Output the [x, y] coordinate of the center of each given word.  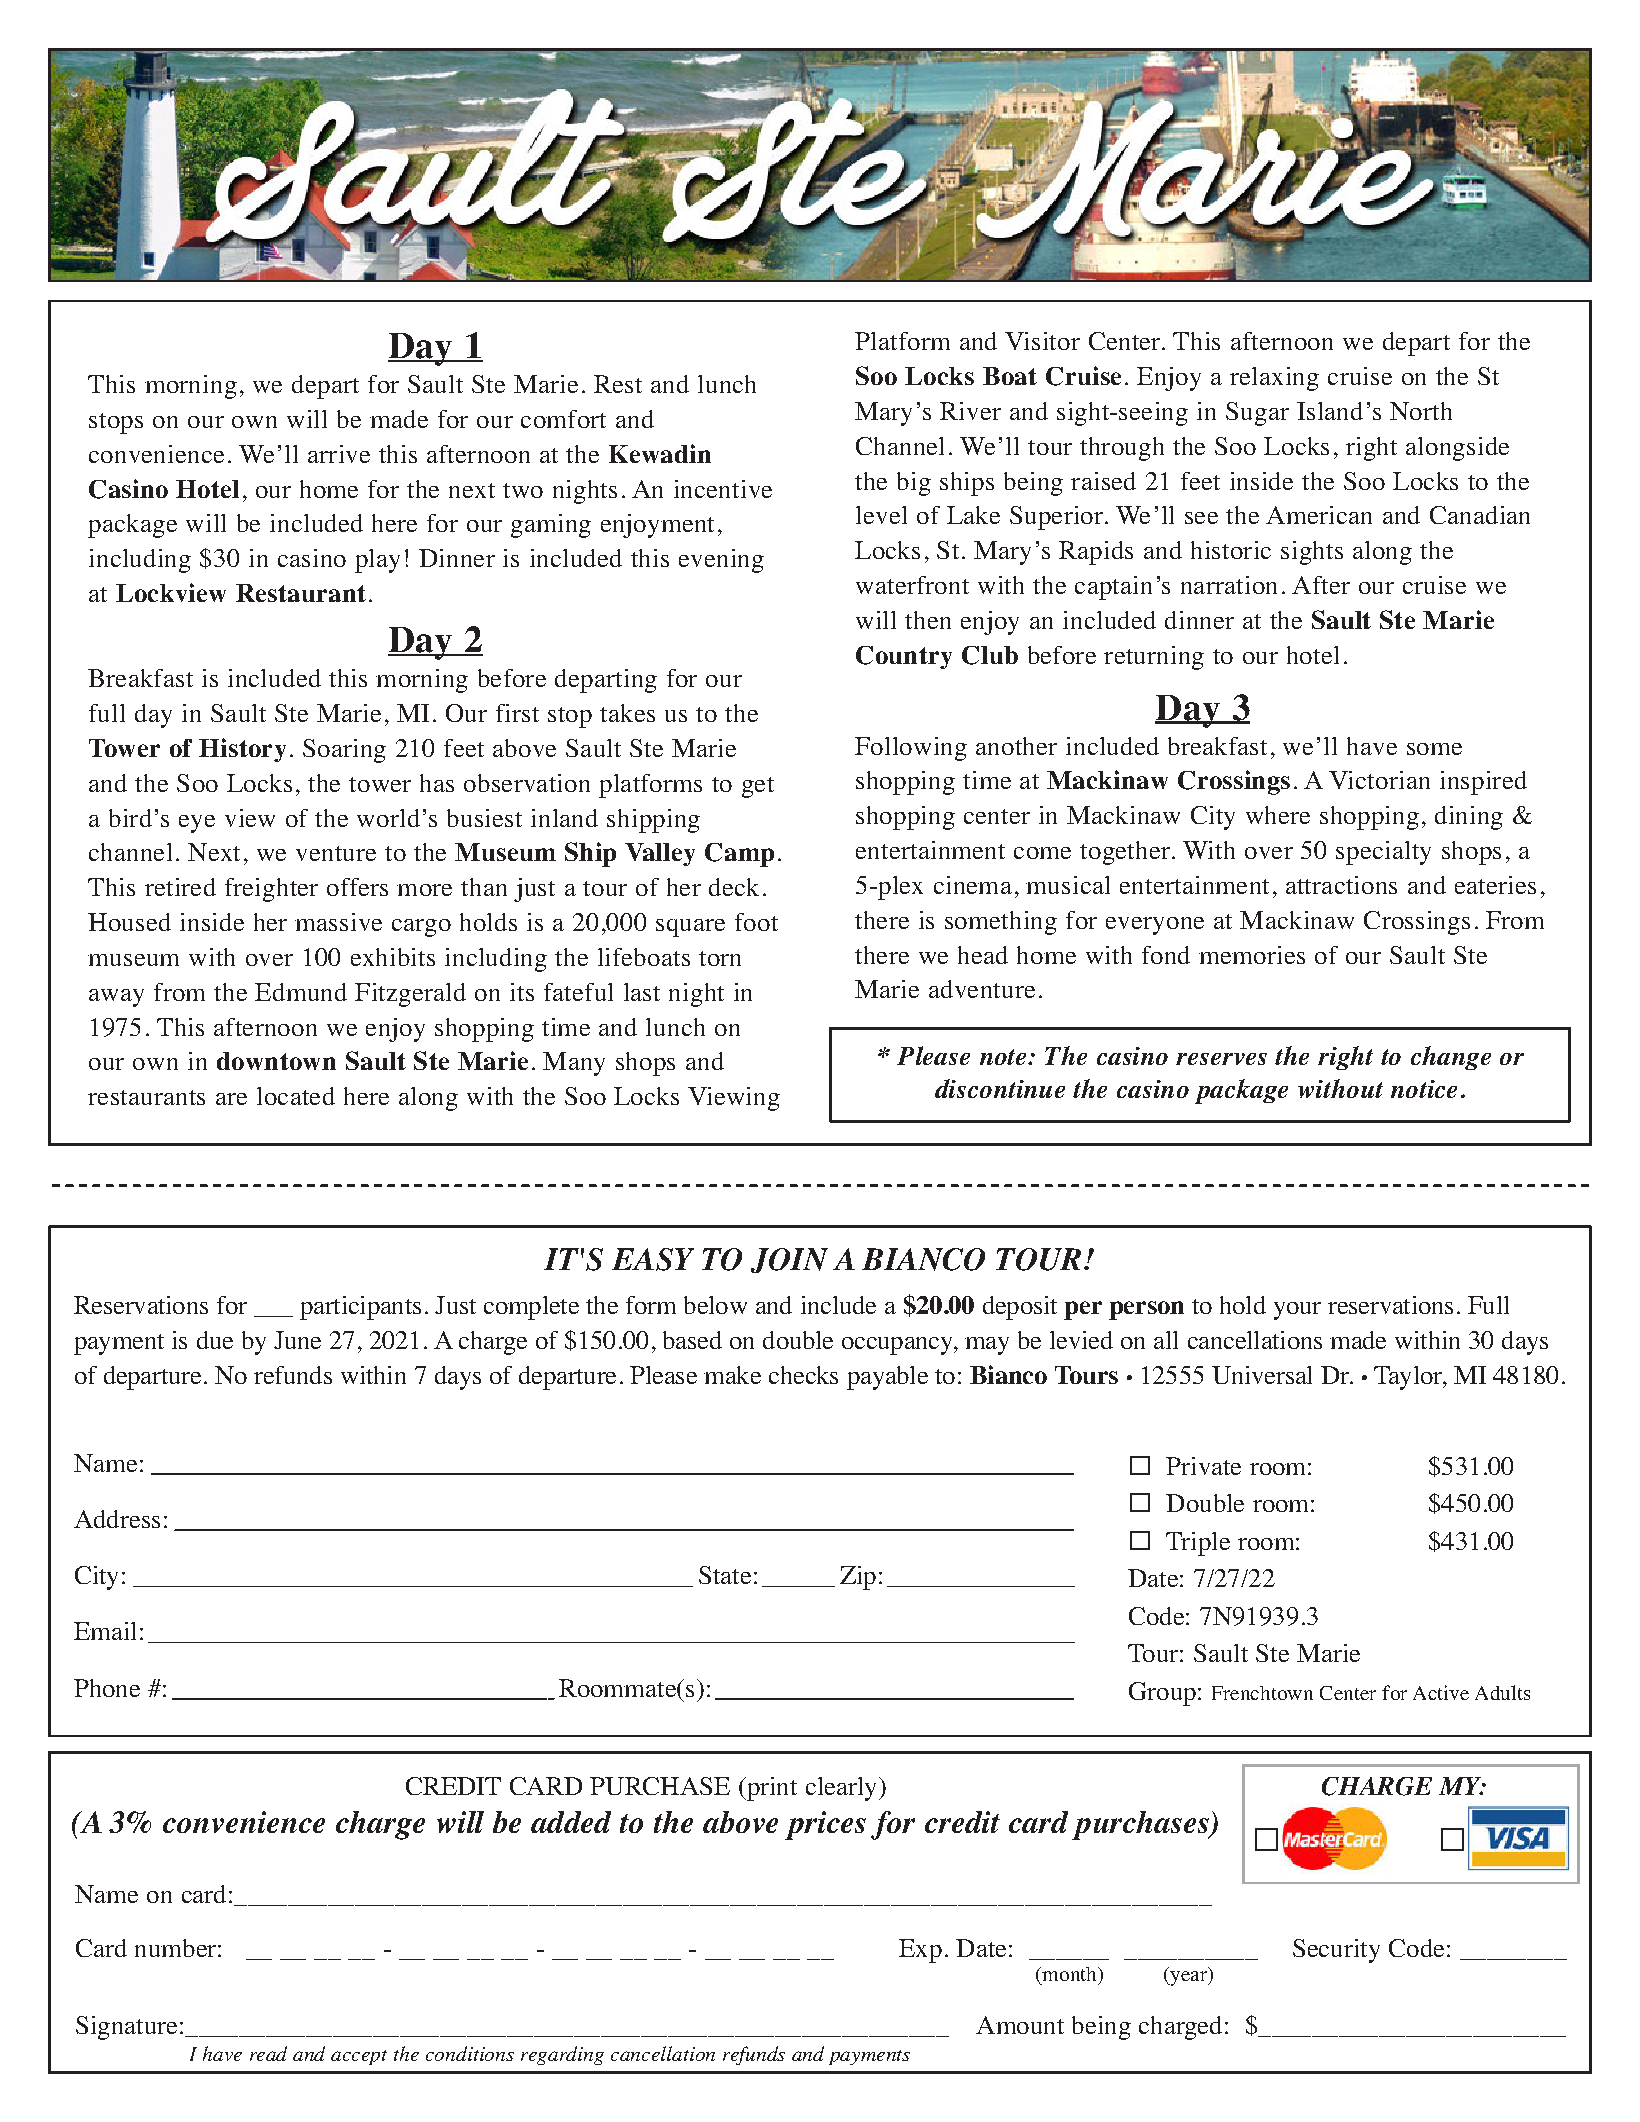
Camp [739, 855]
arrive [339, 454]
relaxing [1274, 379]
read [268, 2053]
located [296, 1096]
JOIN [789, 1260]
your [1297, 1311]
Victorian [1379, 780]
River [970, 411]
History [242, 750]
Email [105, 1631]
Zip [858, 1578]
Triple [1198, 1544]
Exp [920, 1951]
